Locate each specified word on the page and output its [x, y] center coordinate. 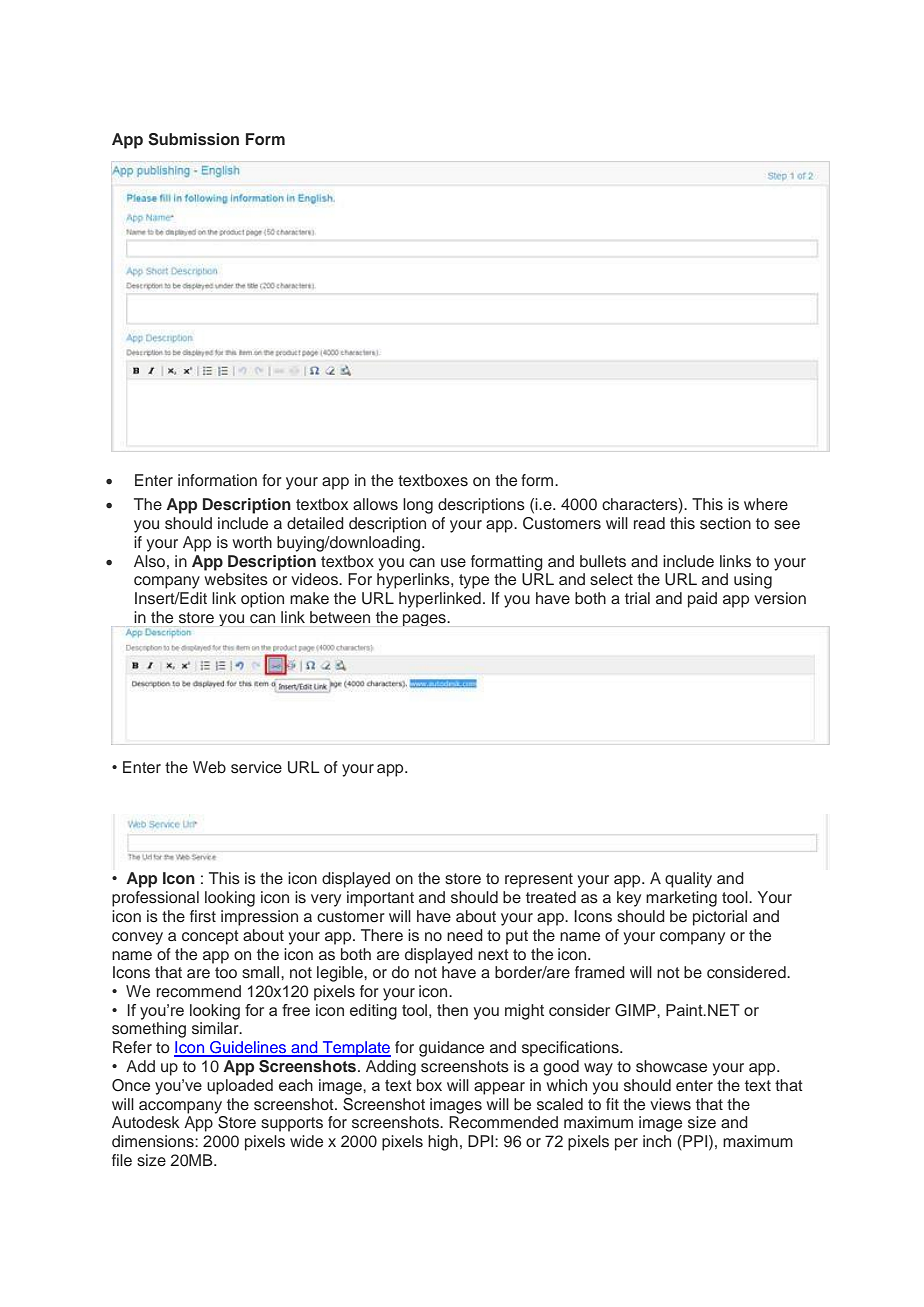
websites [236, 579]
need [465, 935]
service [256, 767]
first [203, 916]
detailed [315, 523]
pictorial [720, 918]
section [725, 523]
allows [375, 504]
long [418, 506]
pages [425, 620]
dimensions [154, 1141]
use [453, 563]
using [753, 581]
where [766, 504]
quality [688, 880]
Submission [193, 139]
